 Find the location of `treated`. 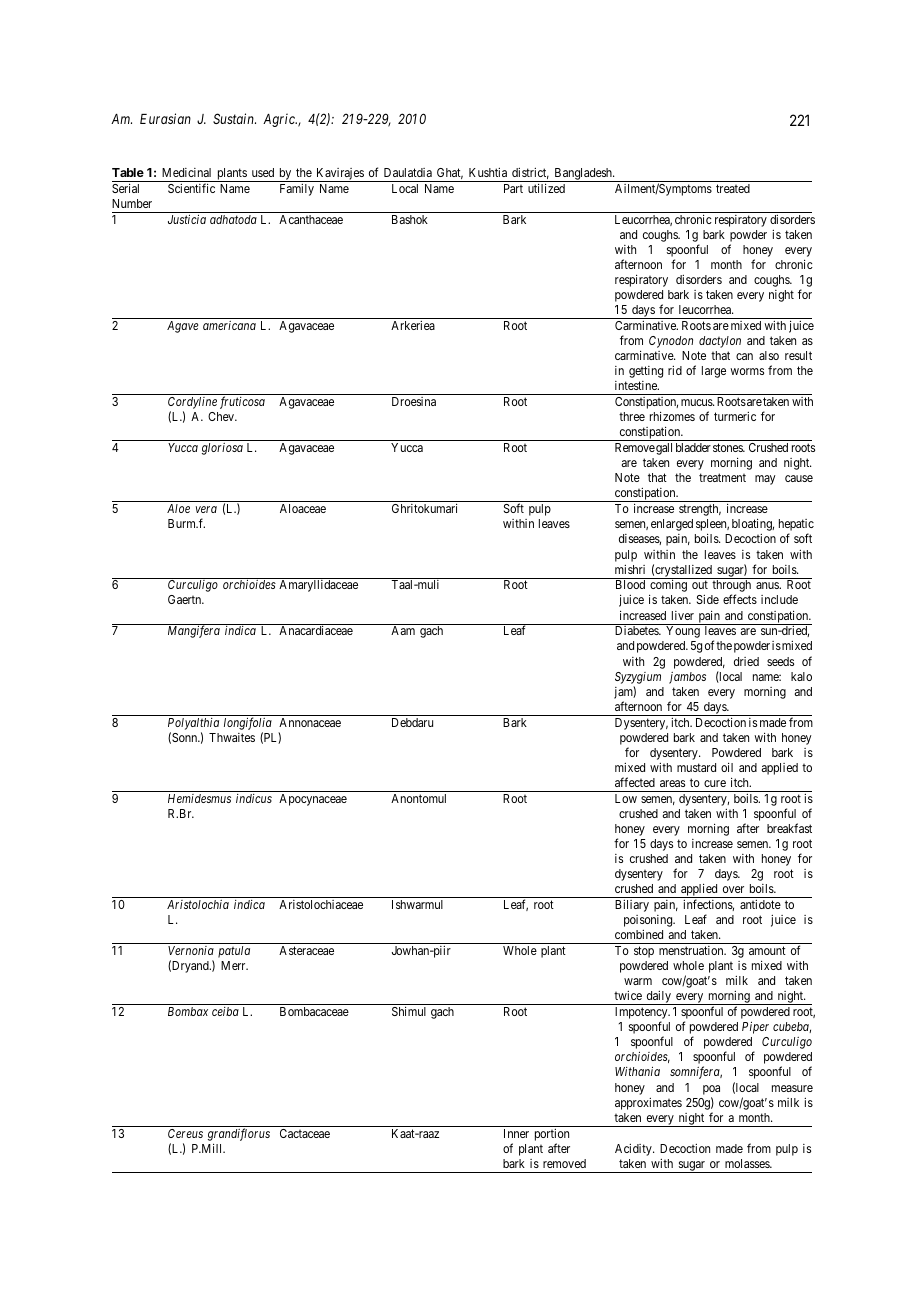

treated is located at coordinates (733, 188).
